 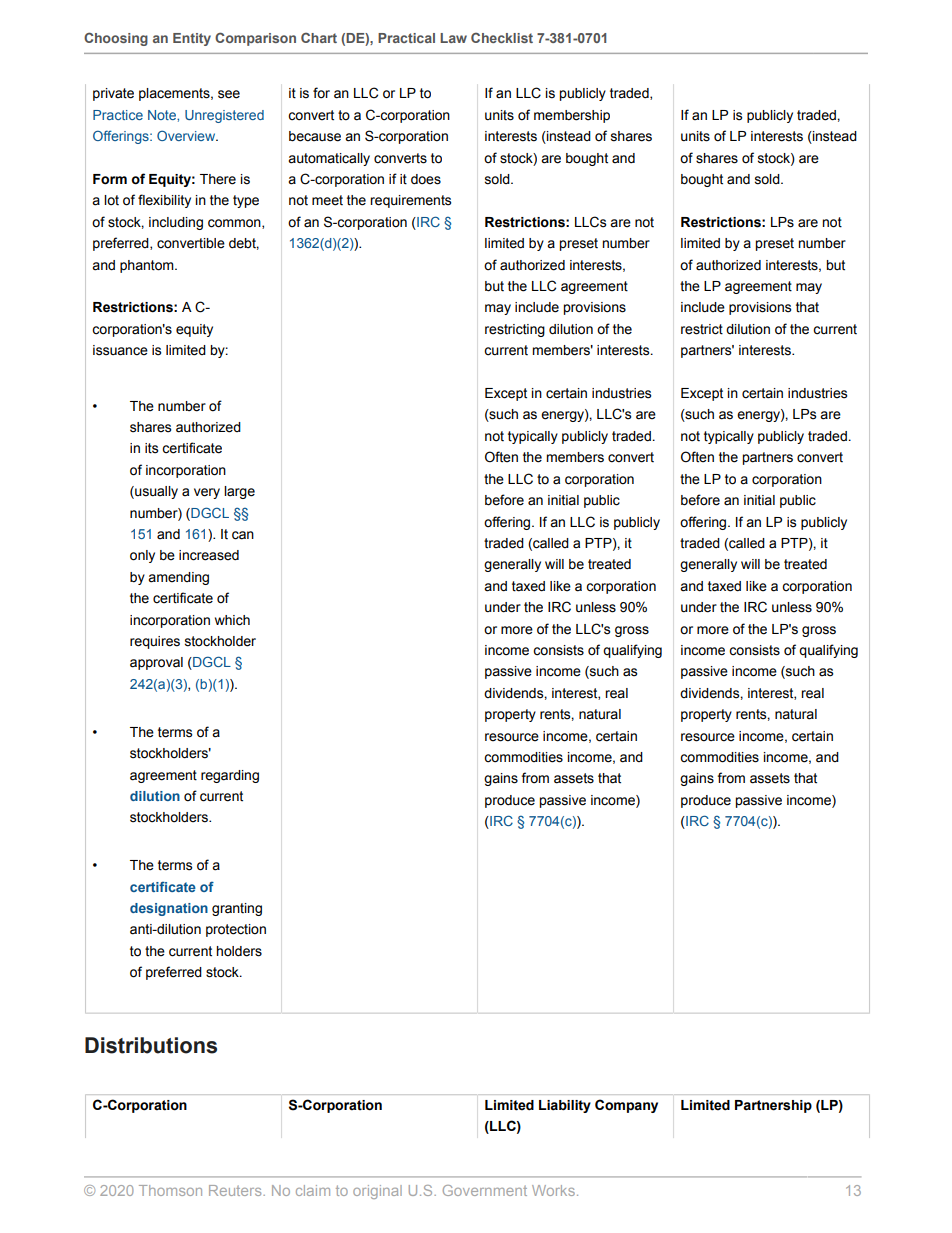 I want to click on Liability, so click(x=565, y=1106).
